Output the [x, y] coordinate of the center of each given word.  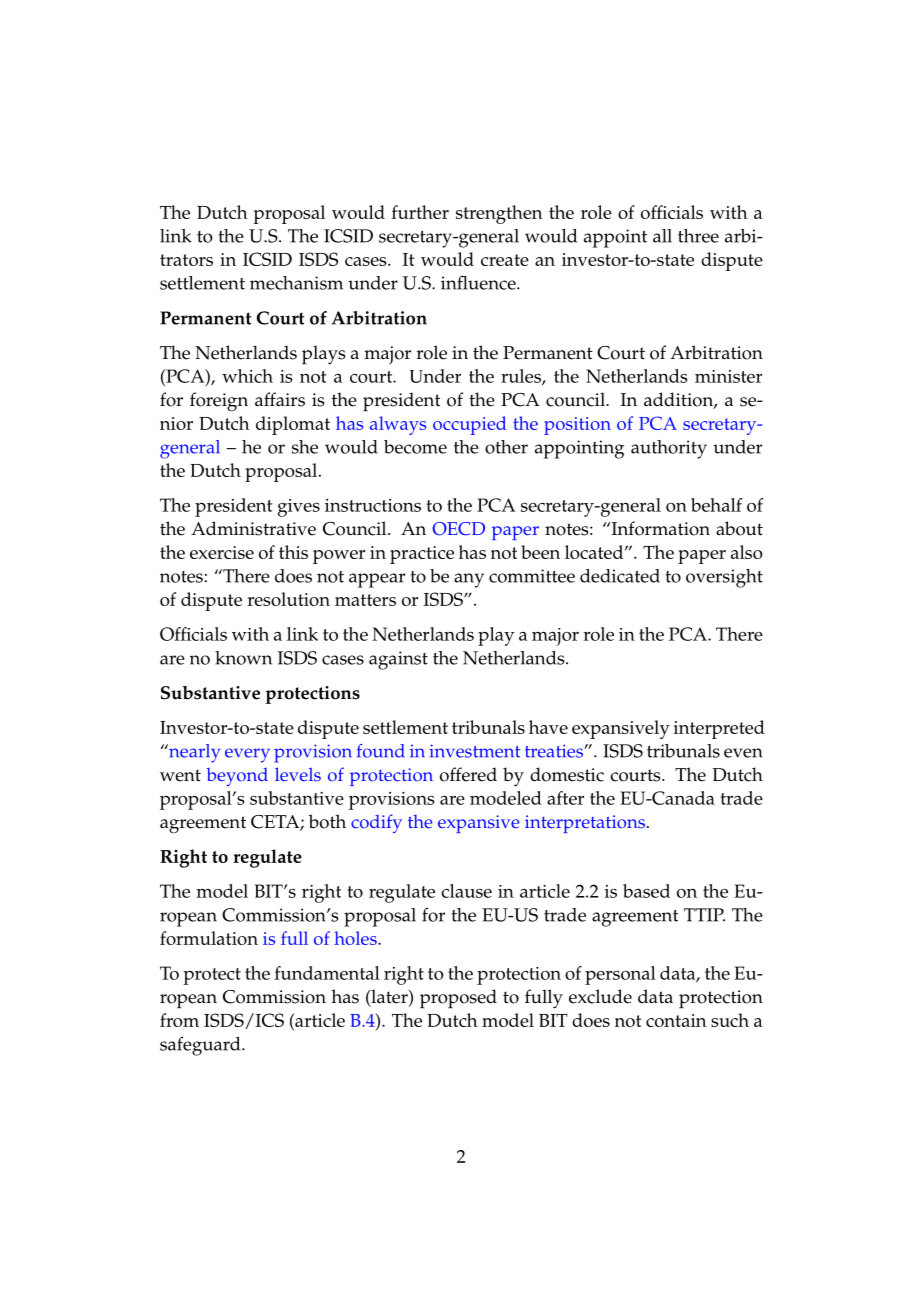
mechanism [296, 283]
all [662, 236]
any [469, 580]
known [243, 658]
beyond [237, 777]
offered [468, 774]
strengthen [499, 214]
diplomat [293, 425]
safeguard [201, 1046]
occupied [469, 425]
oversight [724, 578]
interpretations [585, 824]
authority [669, 449]
